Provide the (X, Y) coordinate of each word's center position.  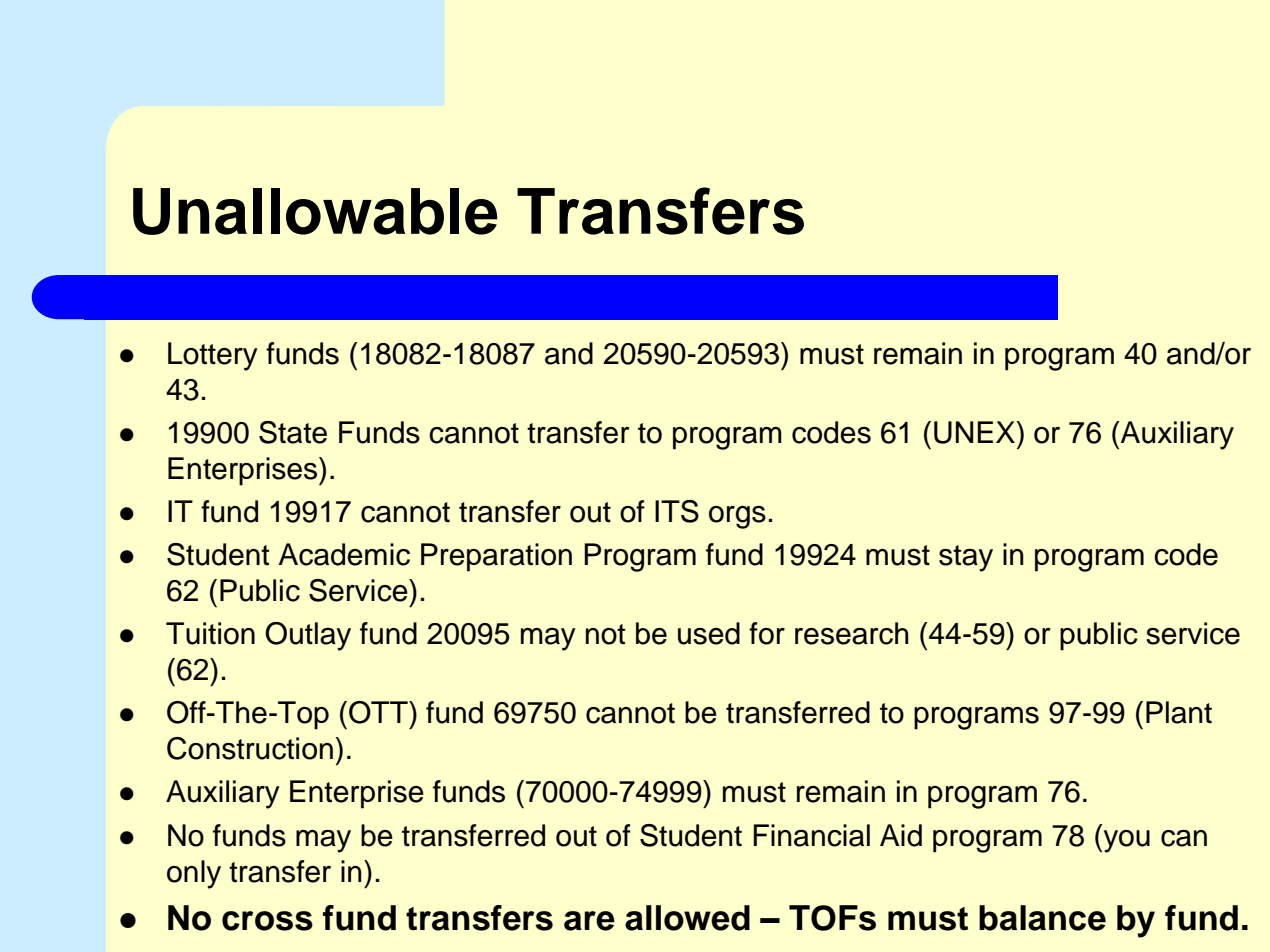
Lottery (213, 356)
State (293, 432)
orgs (737, 517)
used (709, 633)
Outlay (308, 636)
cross (267, 921)
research (852, 633)
